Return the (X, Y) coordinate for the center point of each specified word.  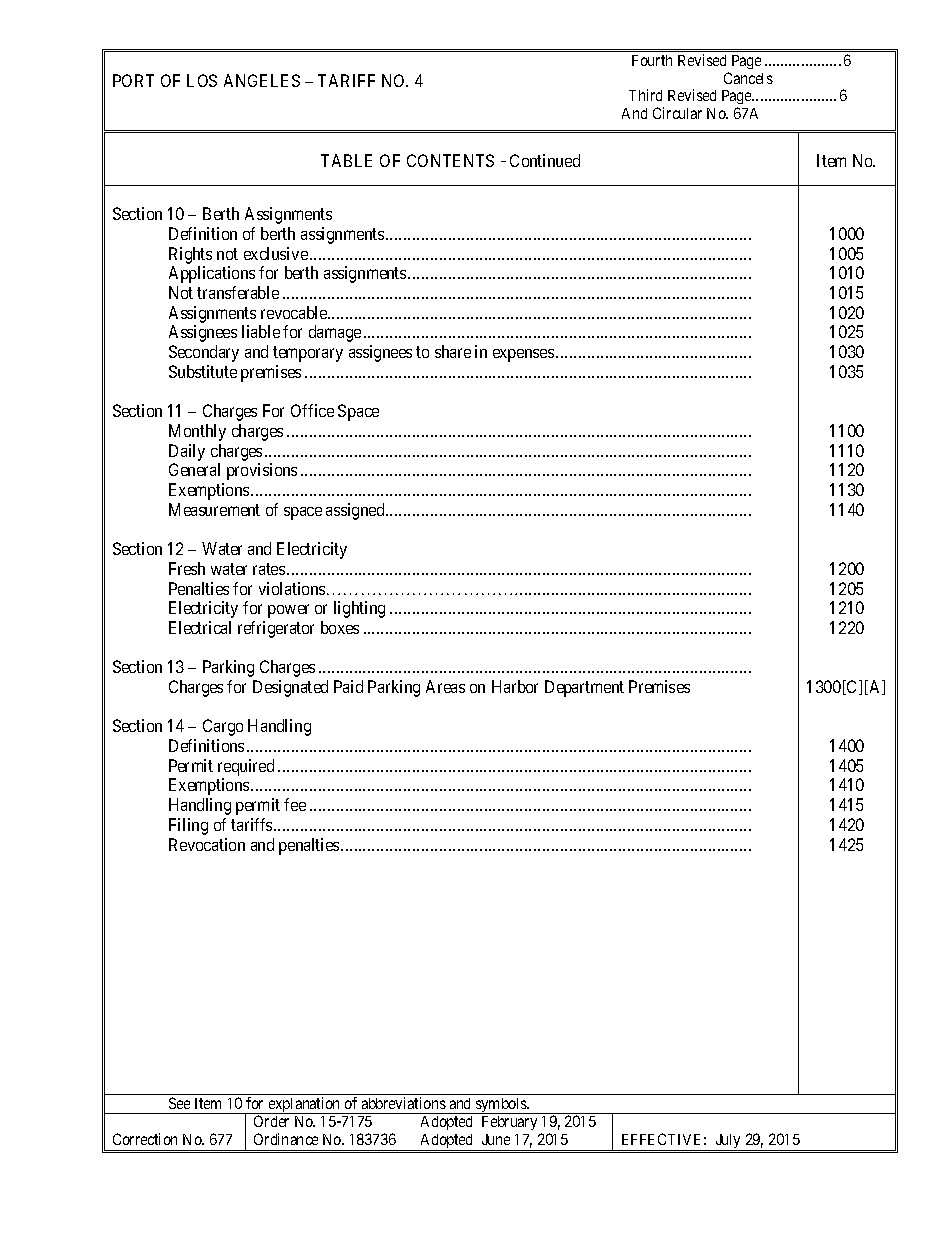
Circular (677, 113)
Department (584, 688)
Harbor (515, 686)
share (453, 351)
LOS (202, 80)
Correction (145, 1139)
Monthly (197, 432)
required (246, 767)
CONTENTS (450, 160)
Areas (445, 686)
